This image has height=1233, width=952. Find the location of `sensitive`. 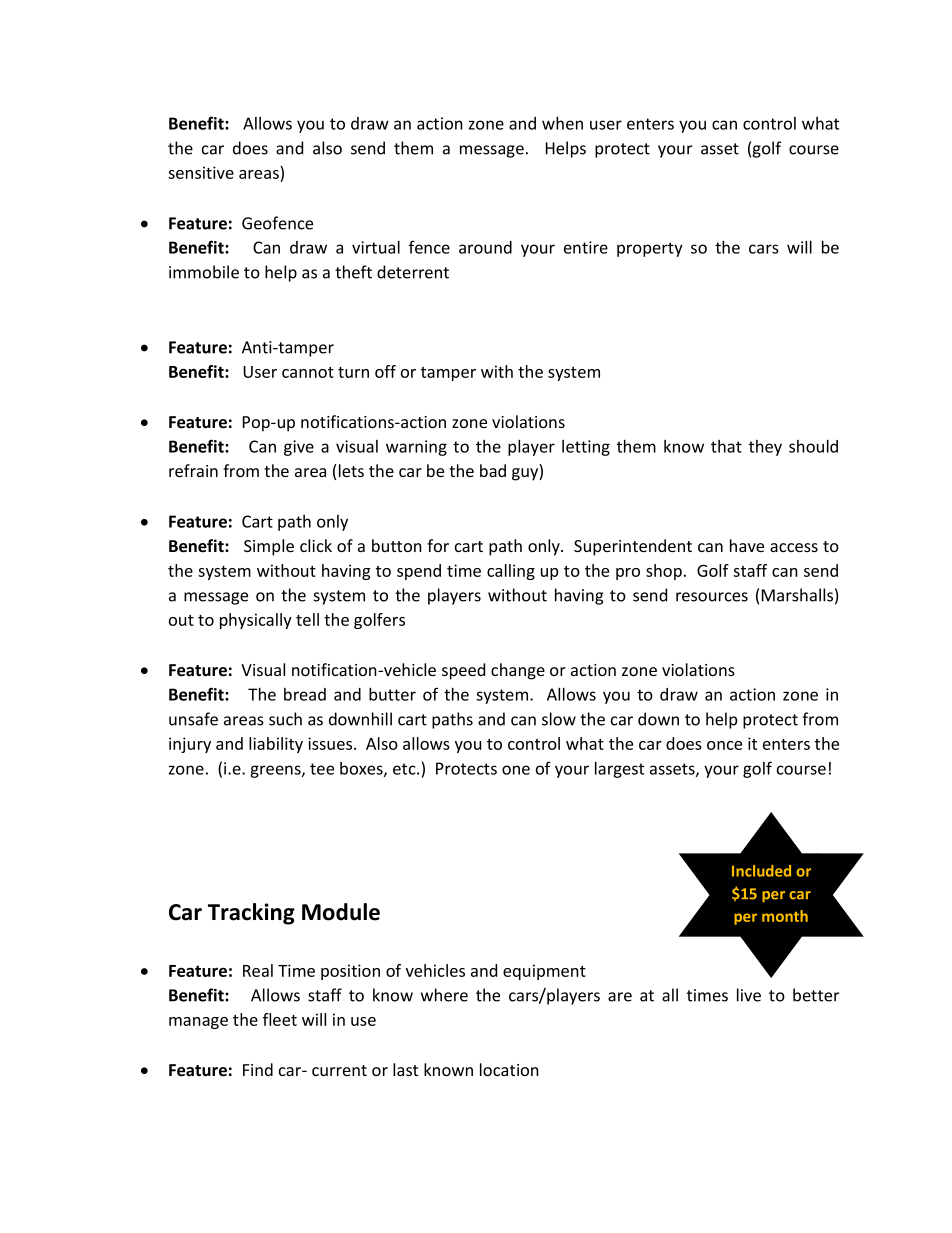

sensitive is located at coordinates (201, 172).
